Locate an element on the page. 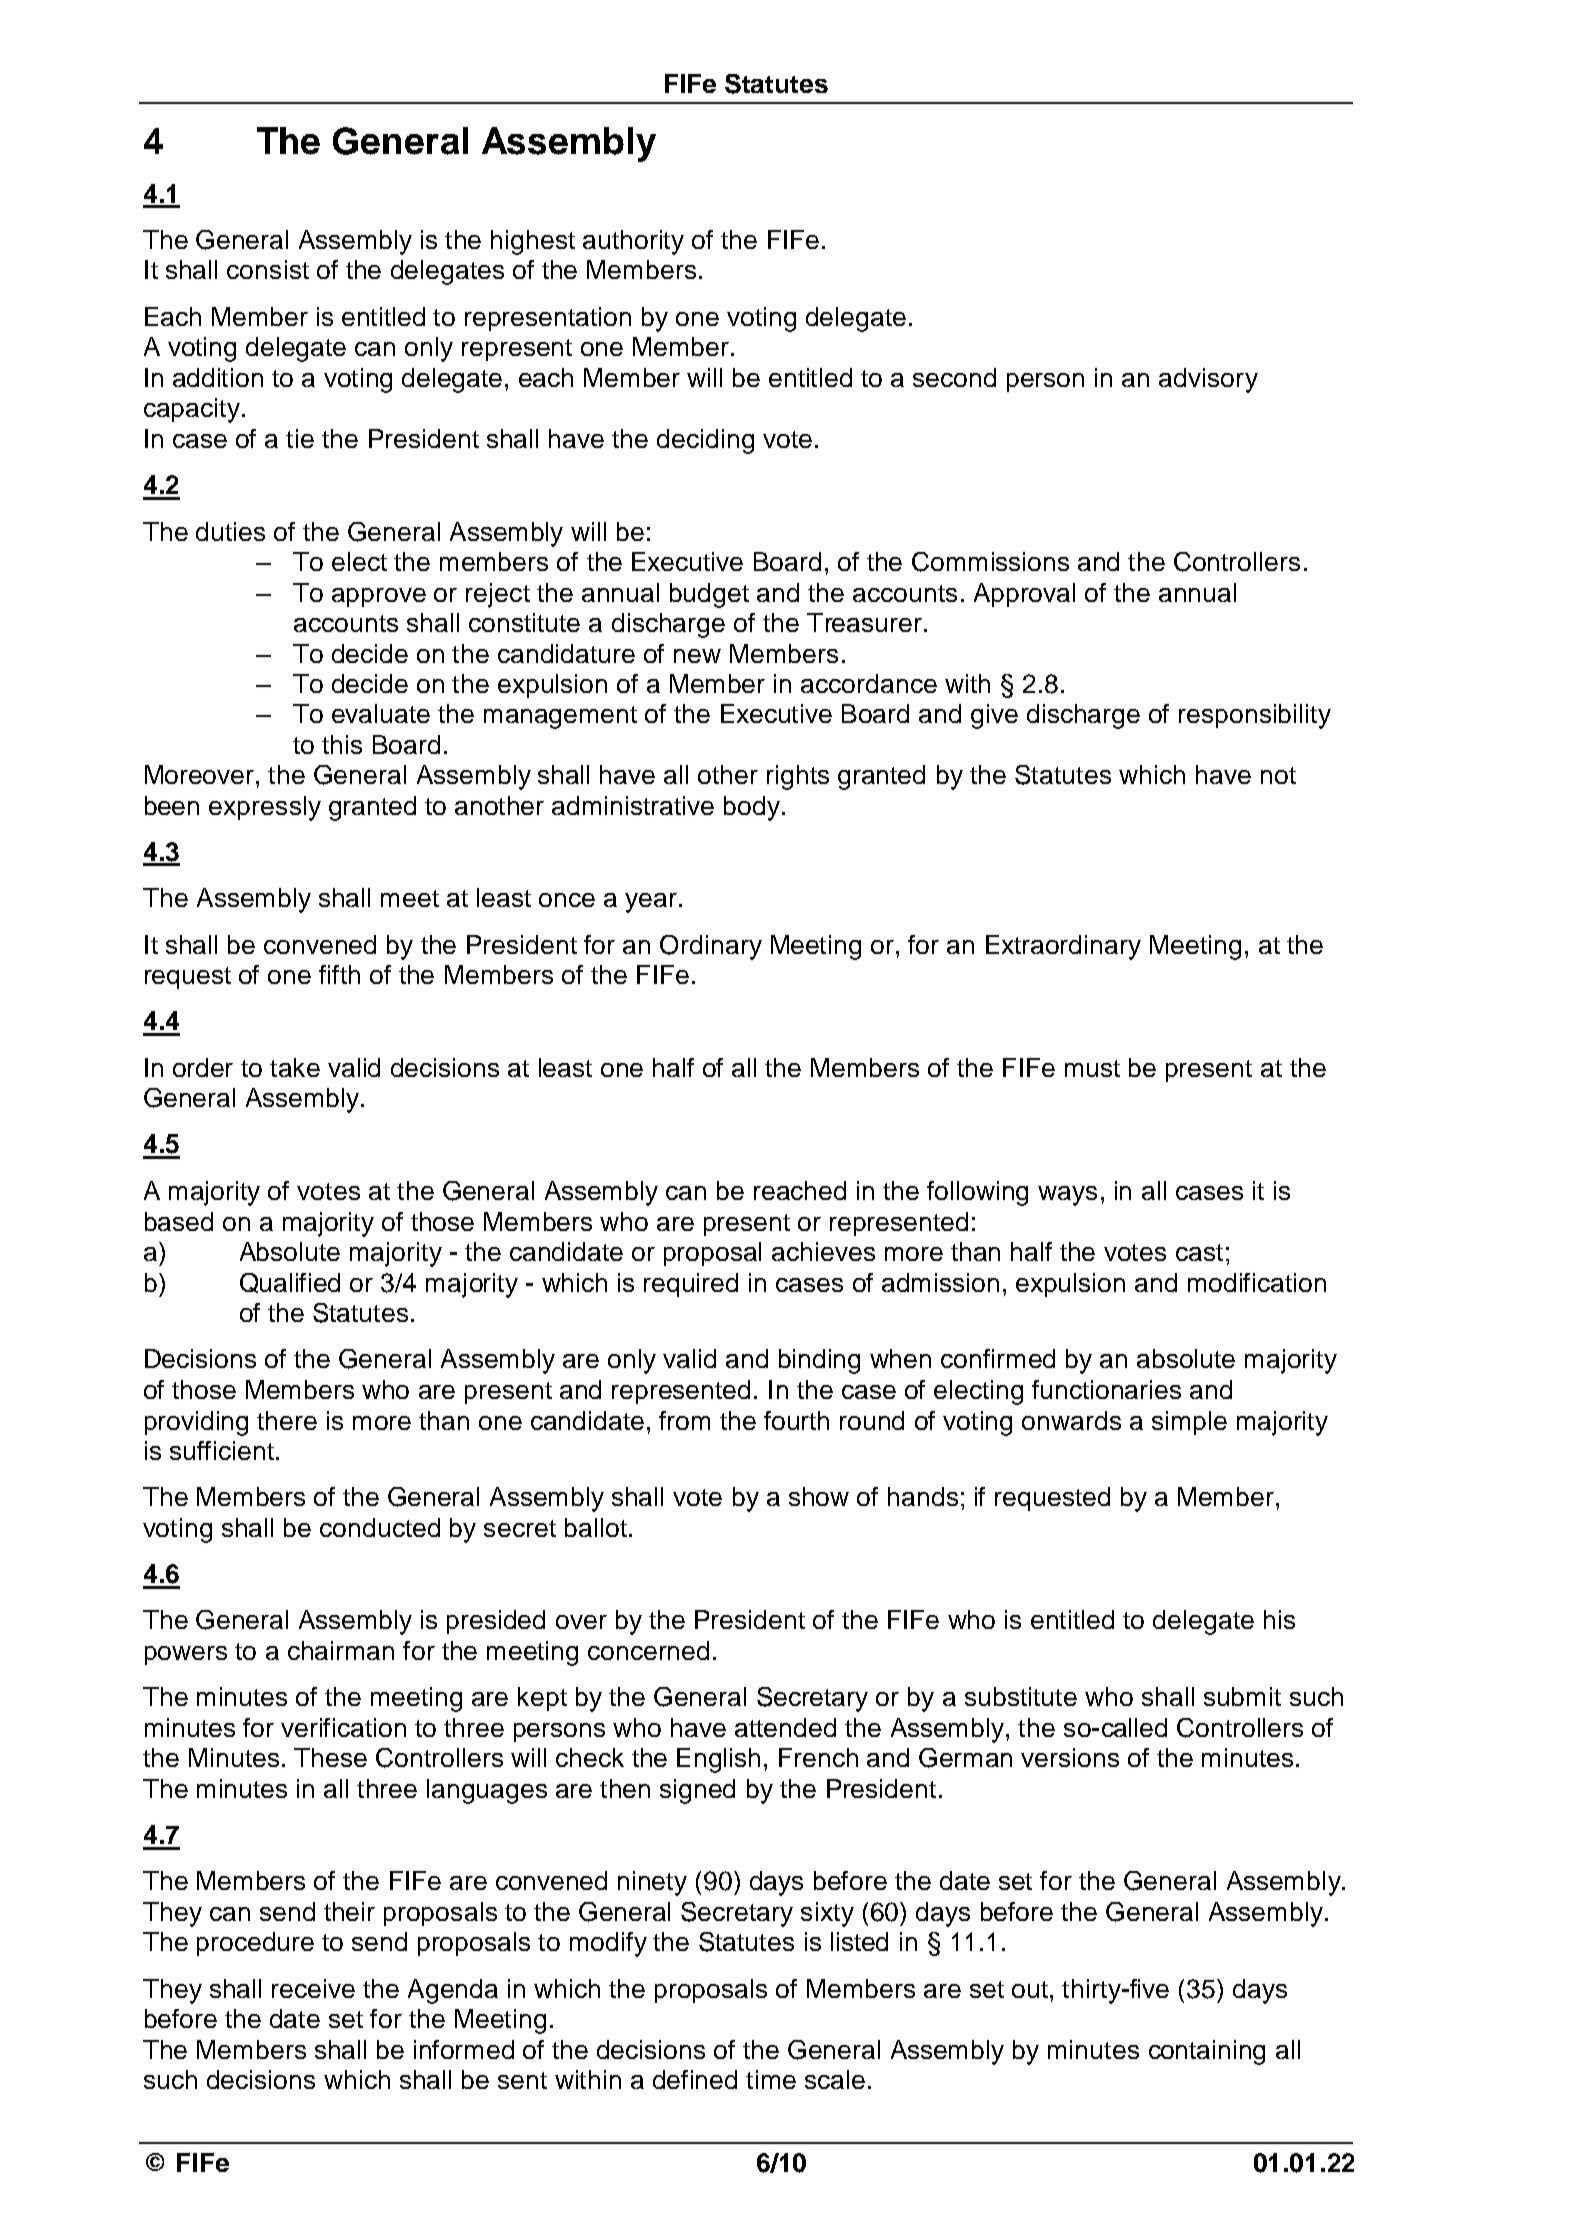  authority is located at coordinates (633, 242).
